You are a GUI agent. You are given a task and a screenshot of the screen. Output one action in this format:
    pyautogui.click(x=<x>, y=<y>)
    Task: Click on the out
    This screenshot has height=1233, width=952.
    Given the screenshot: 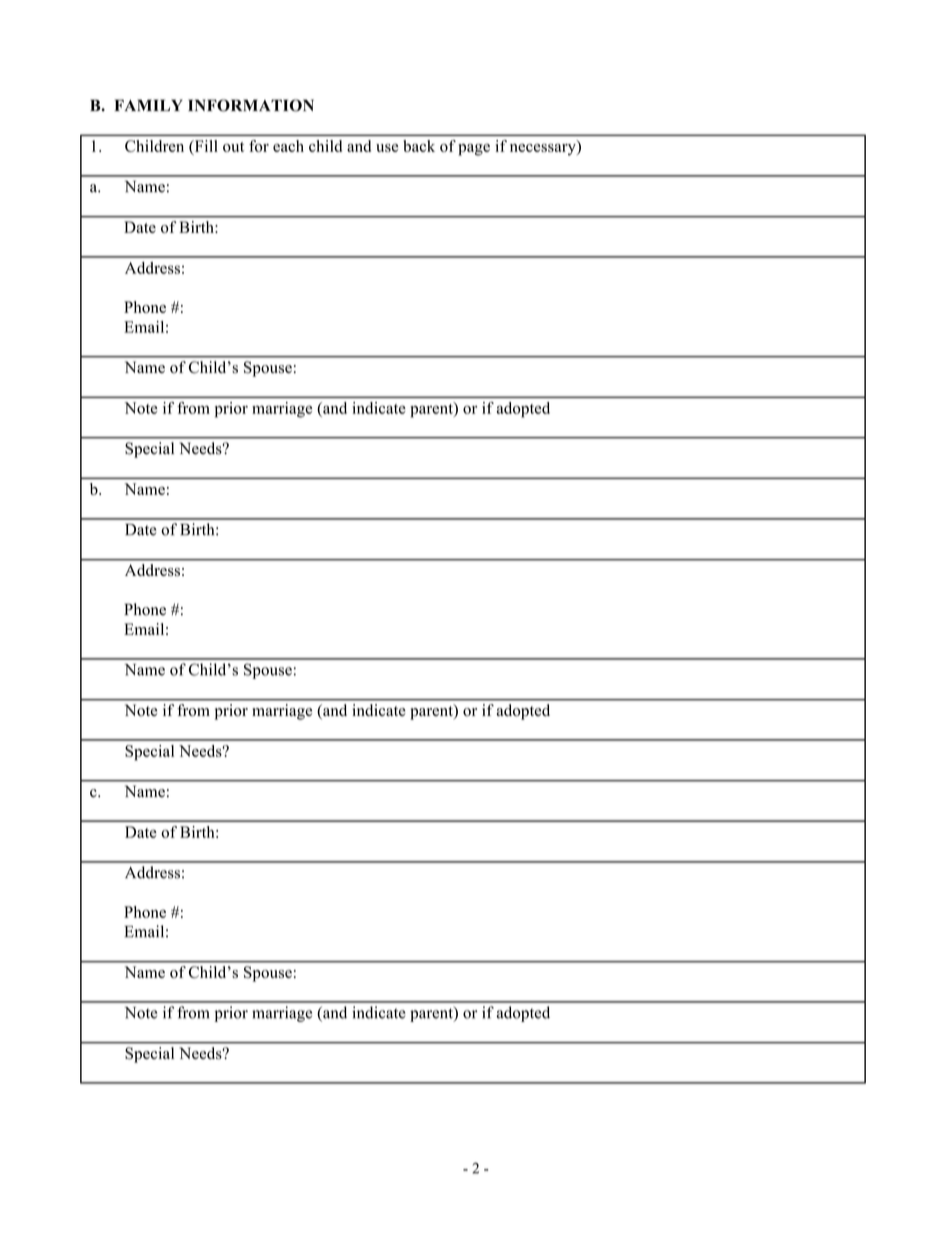 What is the action you would take?
    pyautogui.click(x=233, y=147)
